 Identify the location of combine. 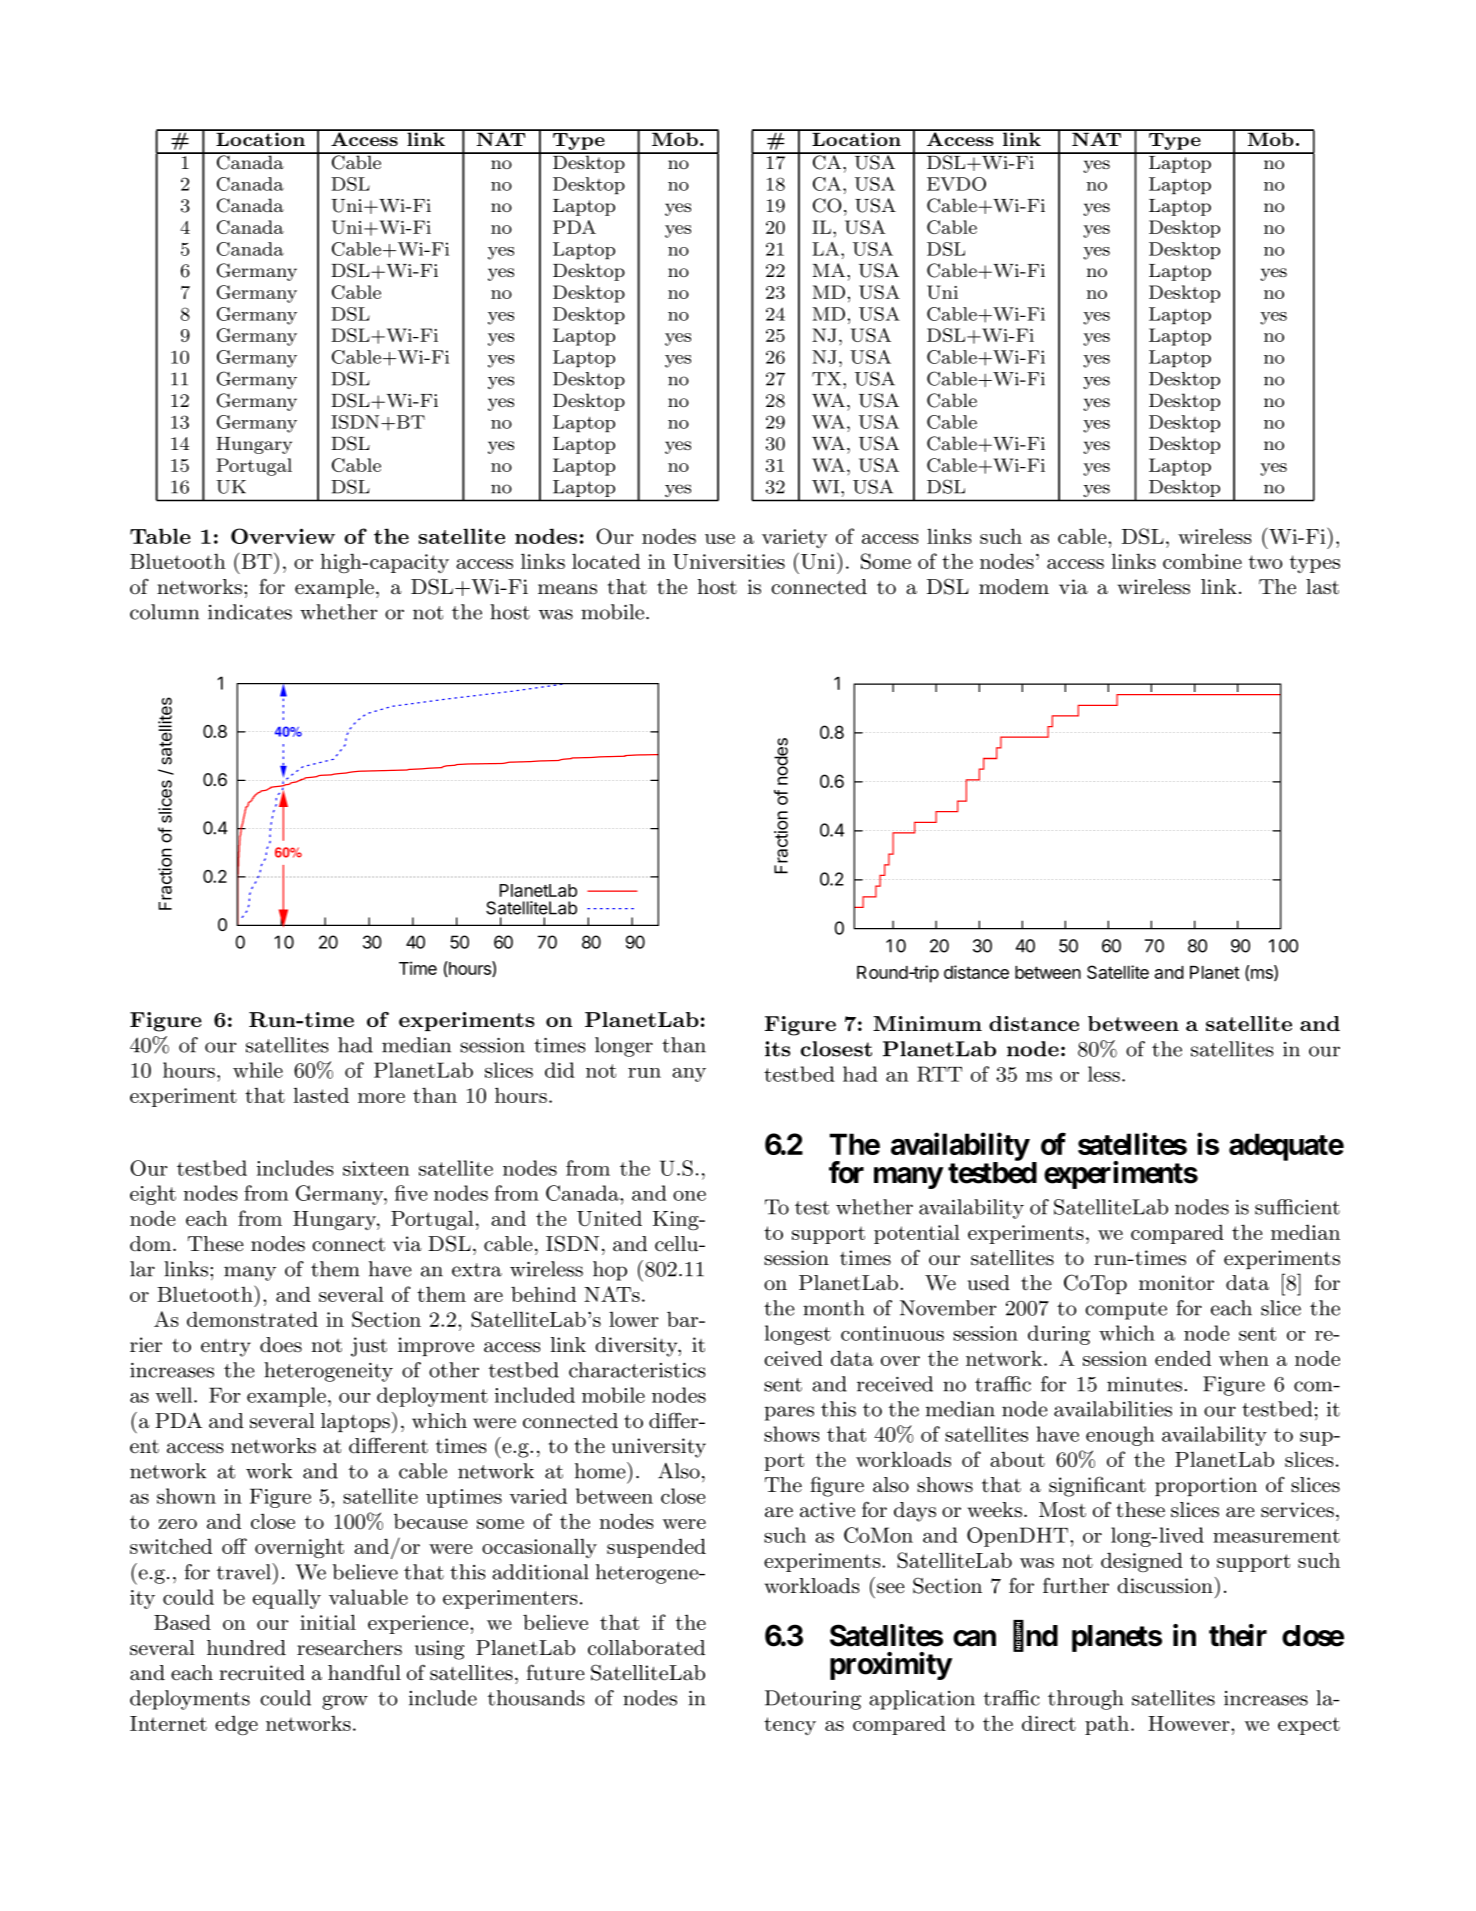
(1202, 561).
